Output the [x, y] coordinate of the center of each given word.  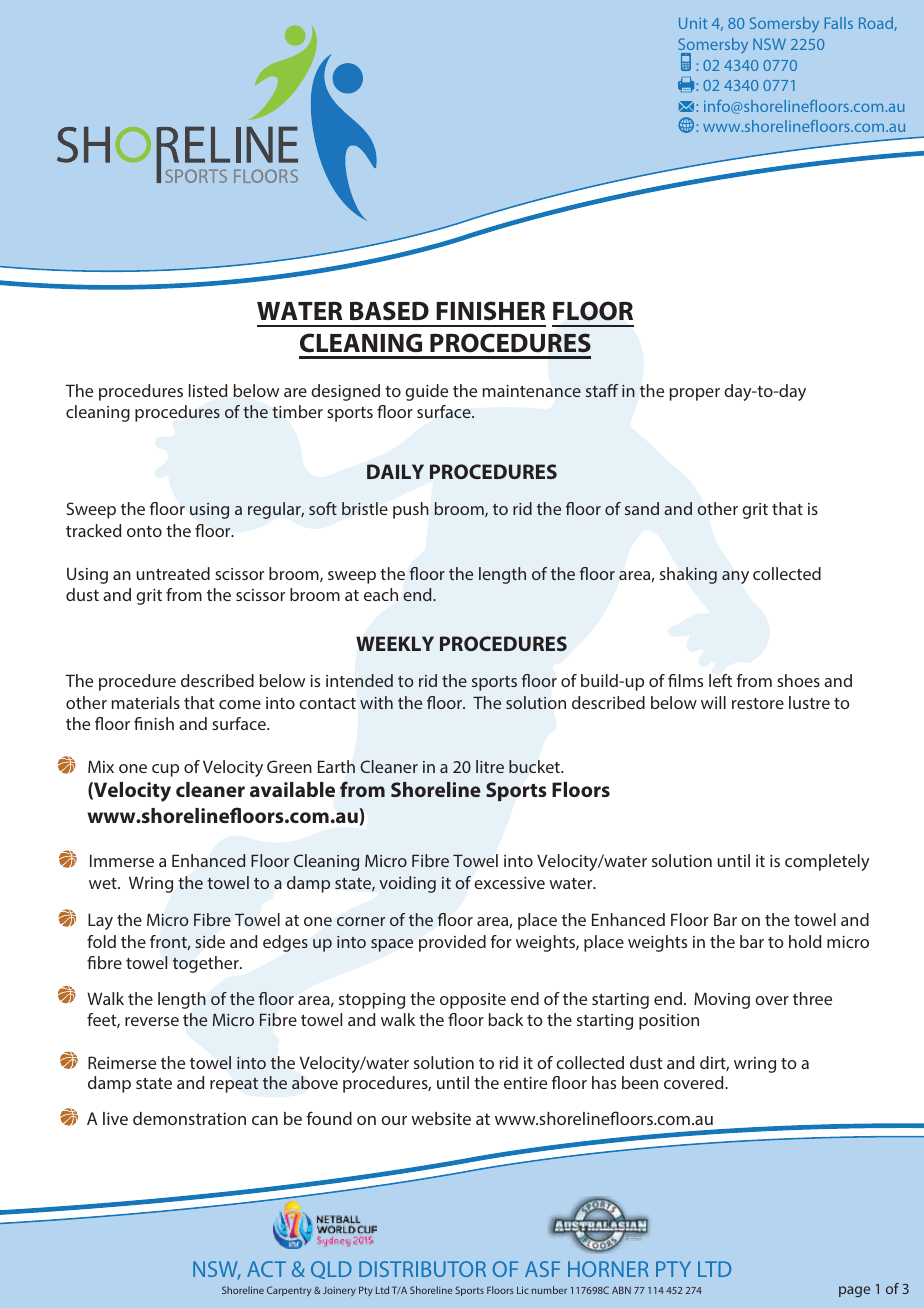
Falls [839, 23]
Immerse [122, 860]
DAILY [395, 471]
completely [827, 862]
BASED [389, 311]
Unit [693, 23]
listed [208, 390]
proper [695, 394]
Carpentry [289, 1291]
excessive [509, 883]
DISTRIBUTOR [422, 1269]
